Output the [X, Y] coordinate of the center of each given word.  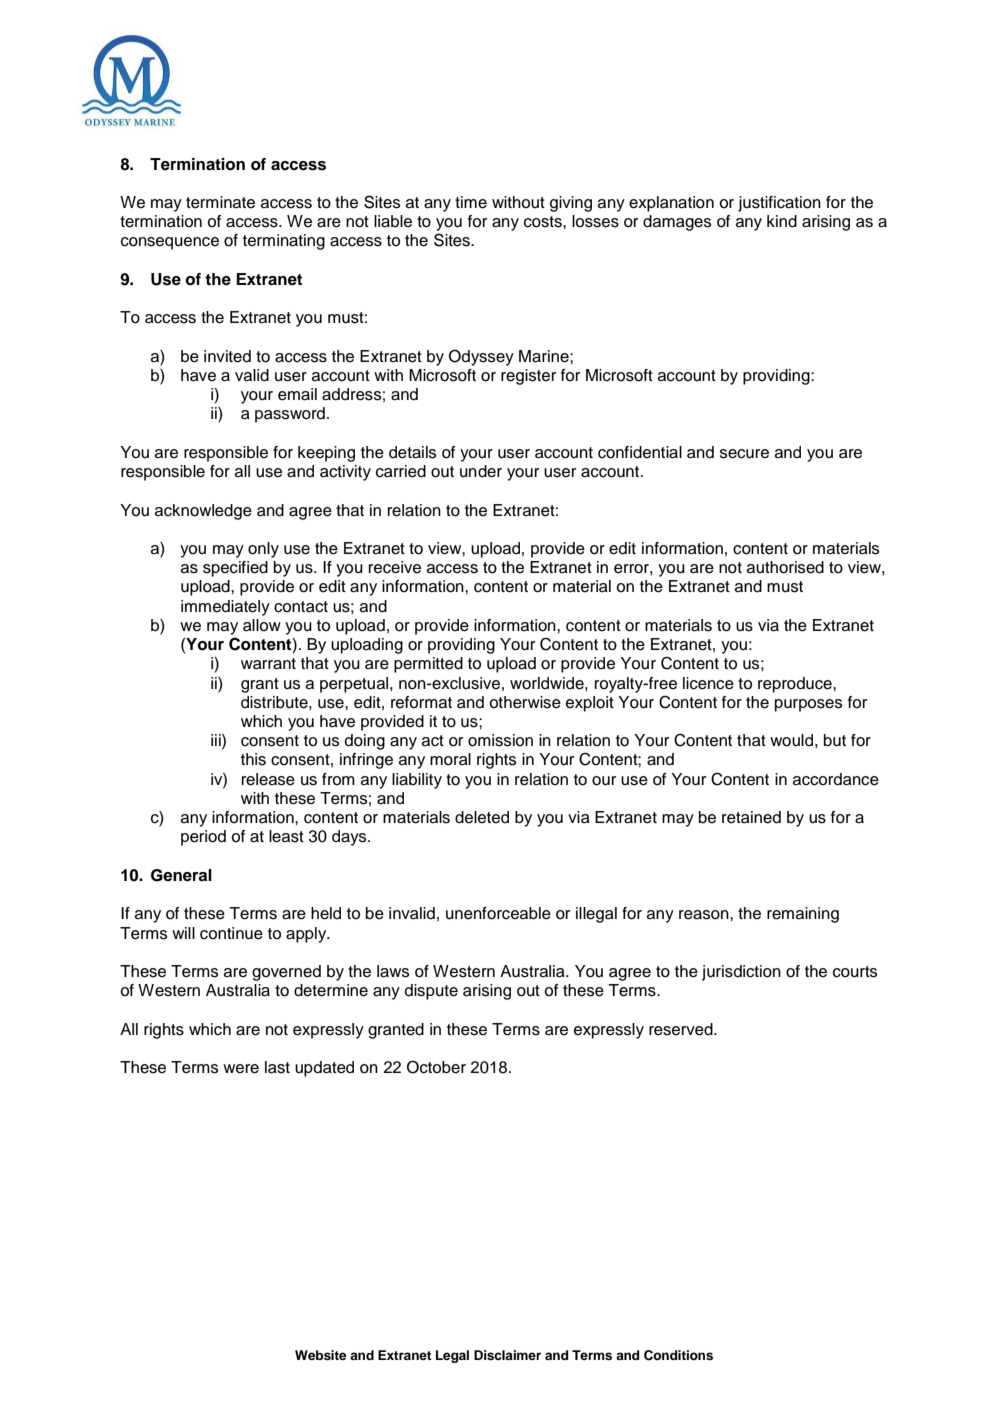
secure [744, 454]
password [290, 415]
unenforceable [498, 913]
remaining [803, 915]
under [481, 471]
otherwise [525, 702]
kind [782, 221]
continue [231, 933]
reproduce [796, 685]
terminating [284, 242]
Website [320, 1355]
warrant [268, 664]
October [436, 1067]
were [241, 1069]
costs [544, 222]
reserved [682, 1029]
